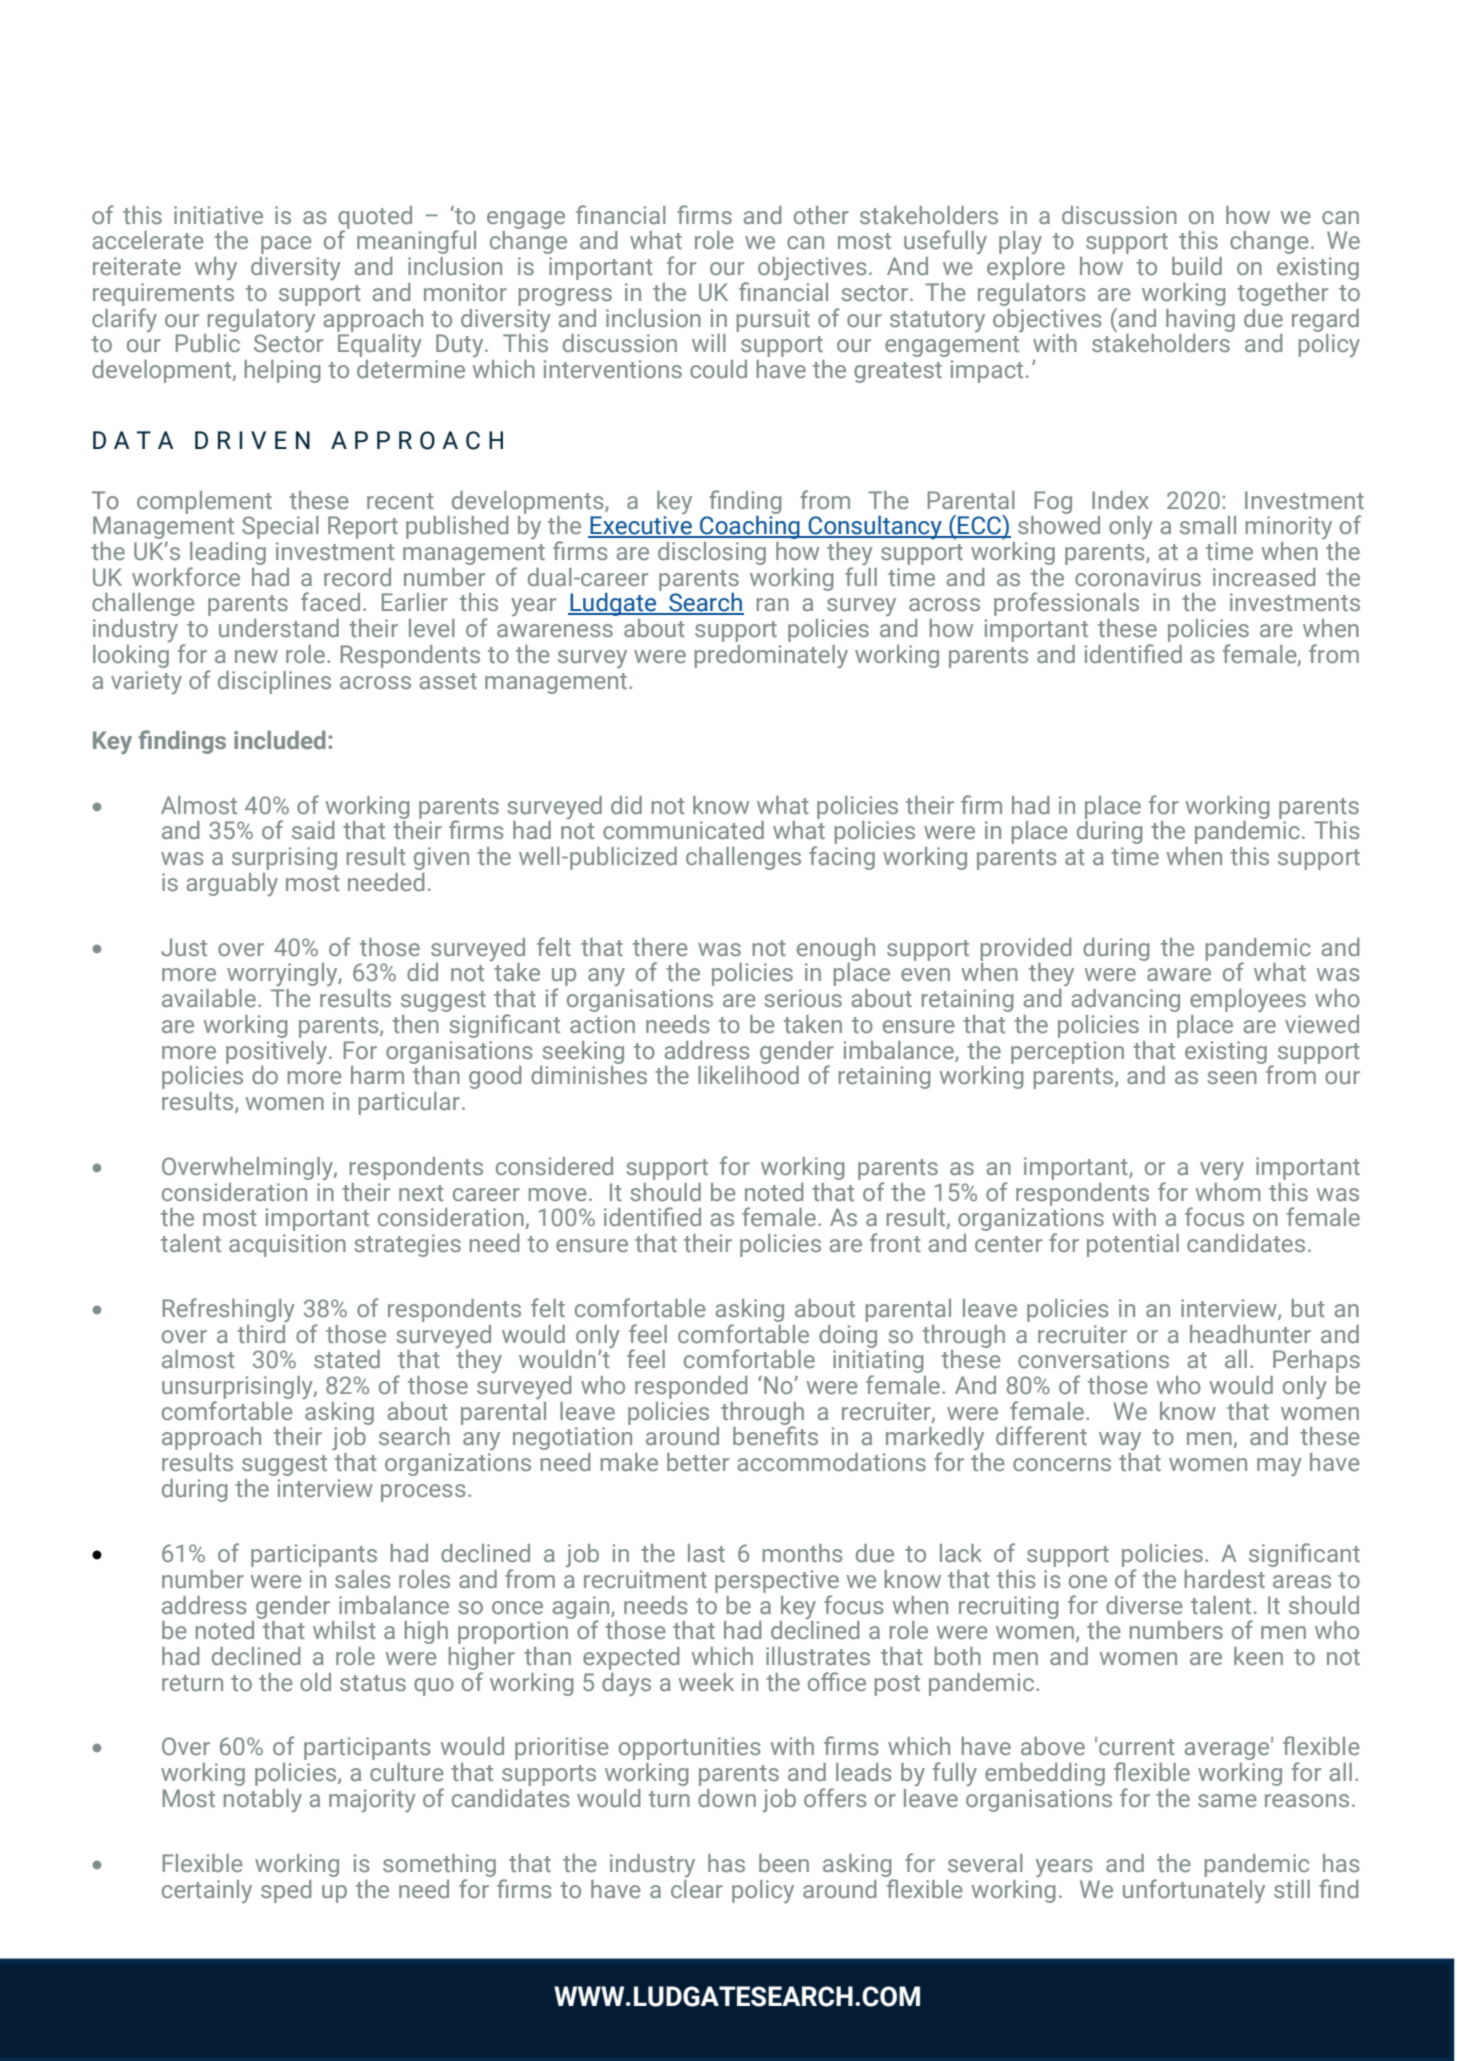  Describe the element at coordinates (1232, 1077) in the document. I see `seen` at that location.
